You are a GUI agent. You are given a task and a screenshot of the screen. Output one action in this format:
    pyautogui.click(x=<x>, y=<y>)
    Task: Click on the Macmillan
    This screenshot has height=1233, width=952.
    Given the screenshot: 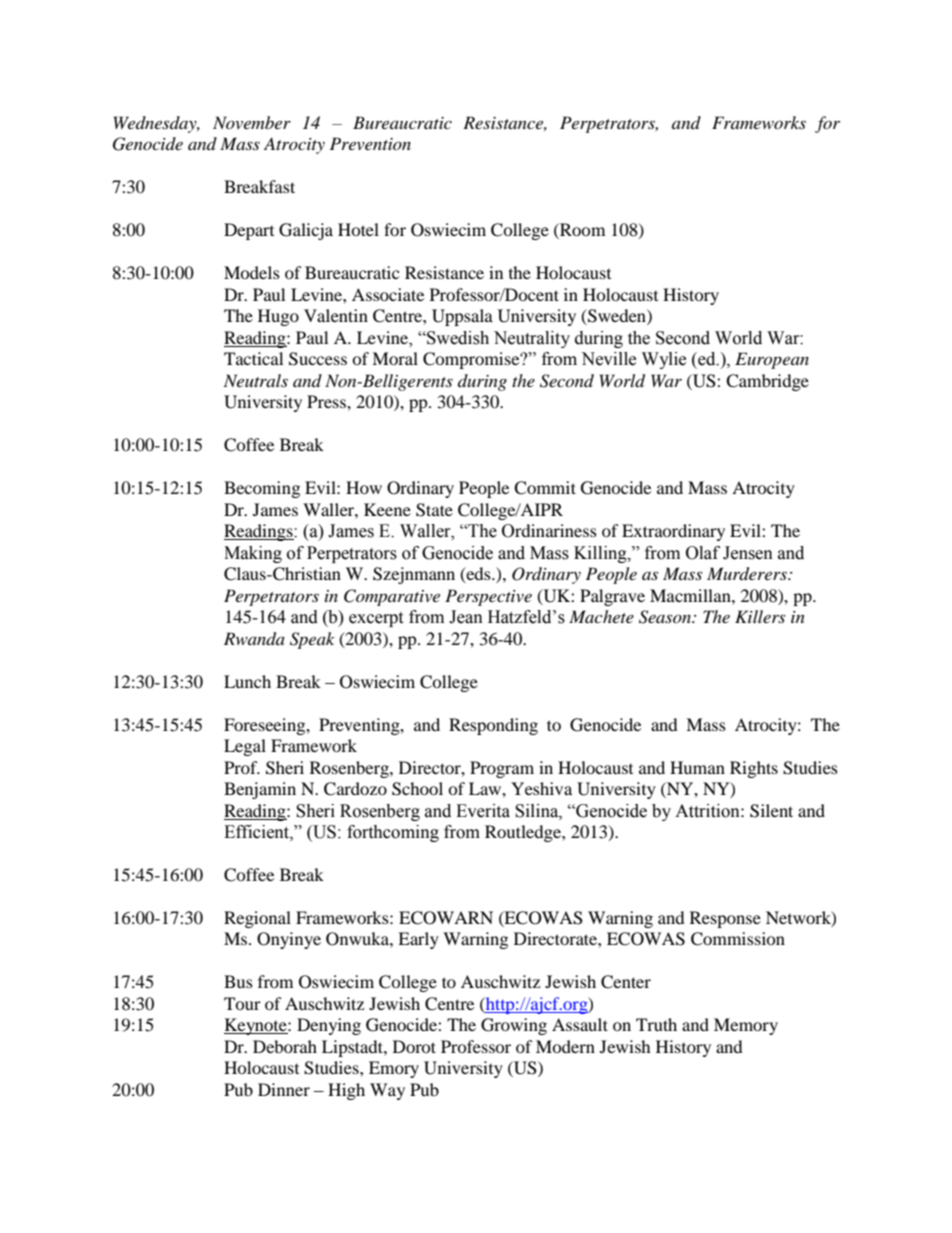 What is the action you would take?
    pyautogui.click(x=691, y=595)
